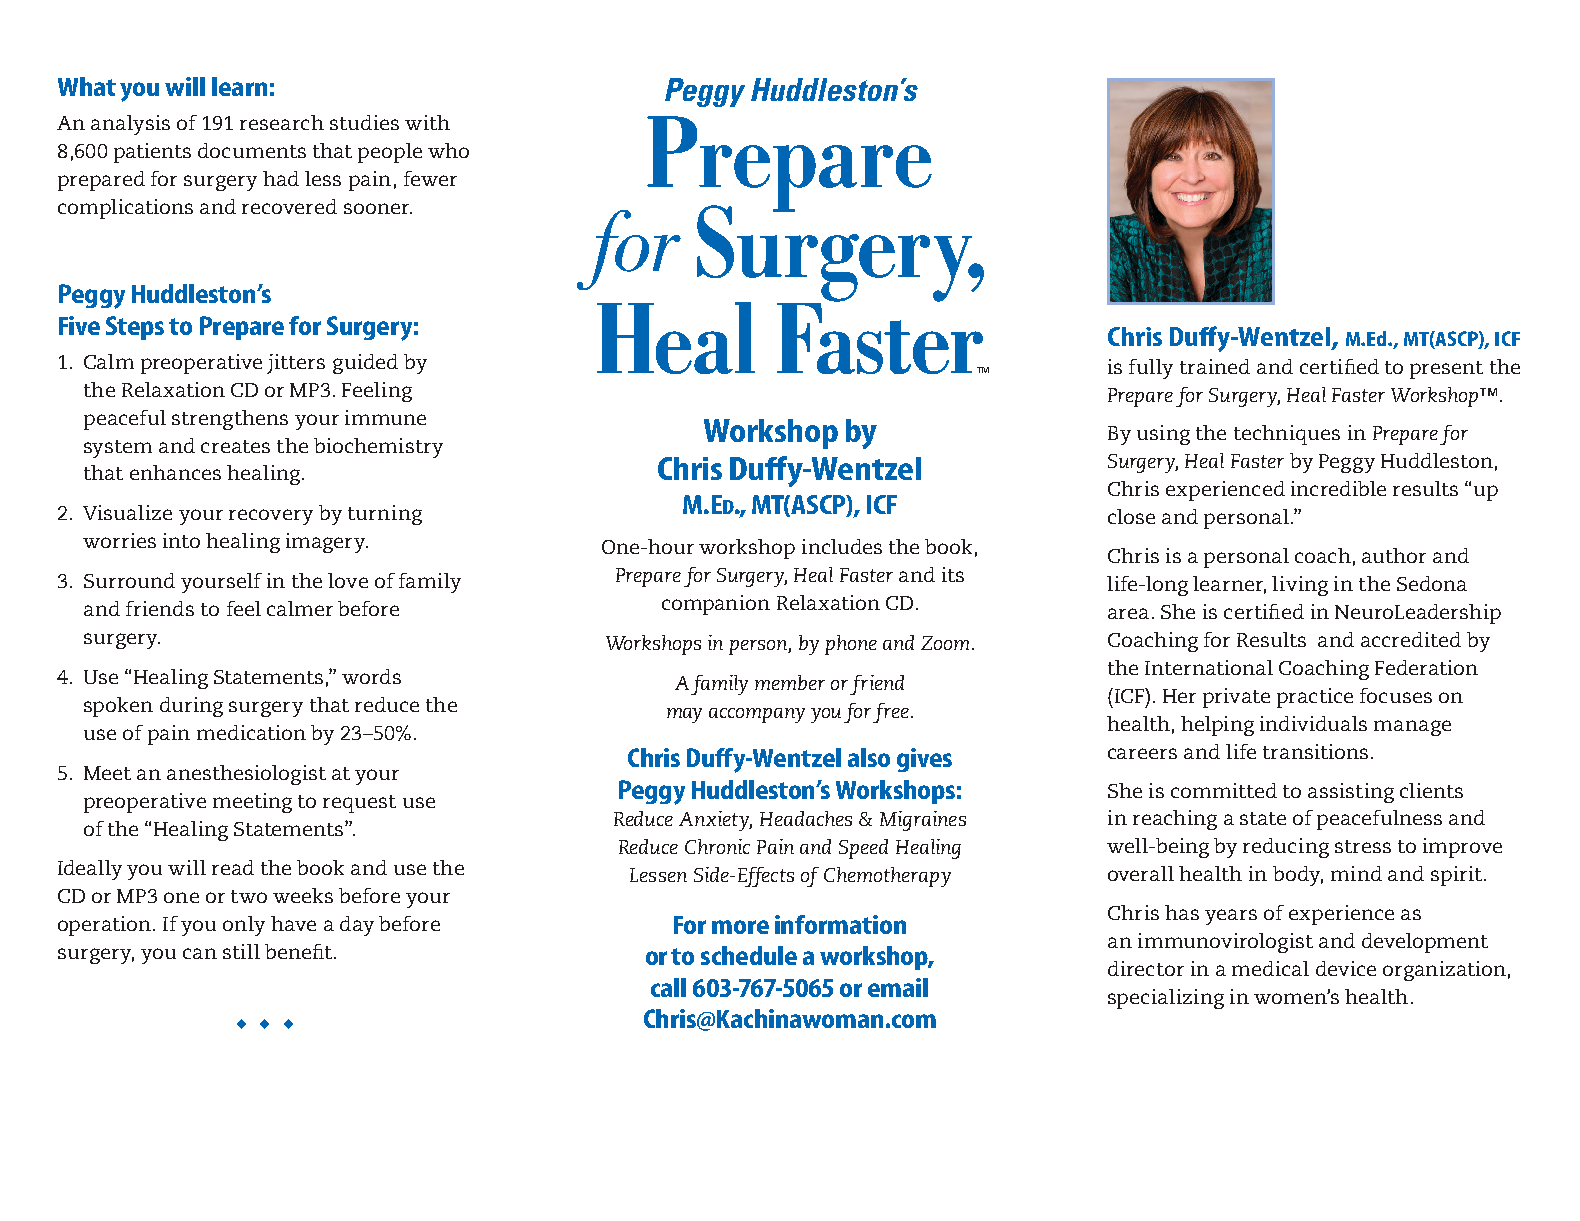 Image resolution: width=1580 pixels, height=1221 pixels. Describe the element at coordinates (842, 546) in the image. I see `includes` at that location.
